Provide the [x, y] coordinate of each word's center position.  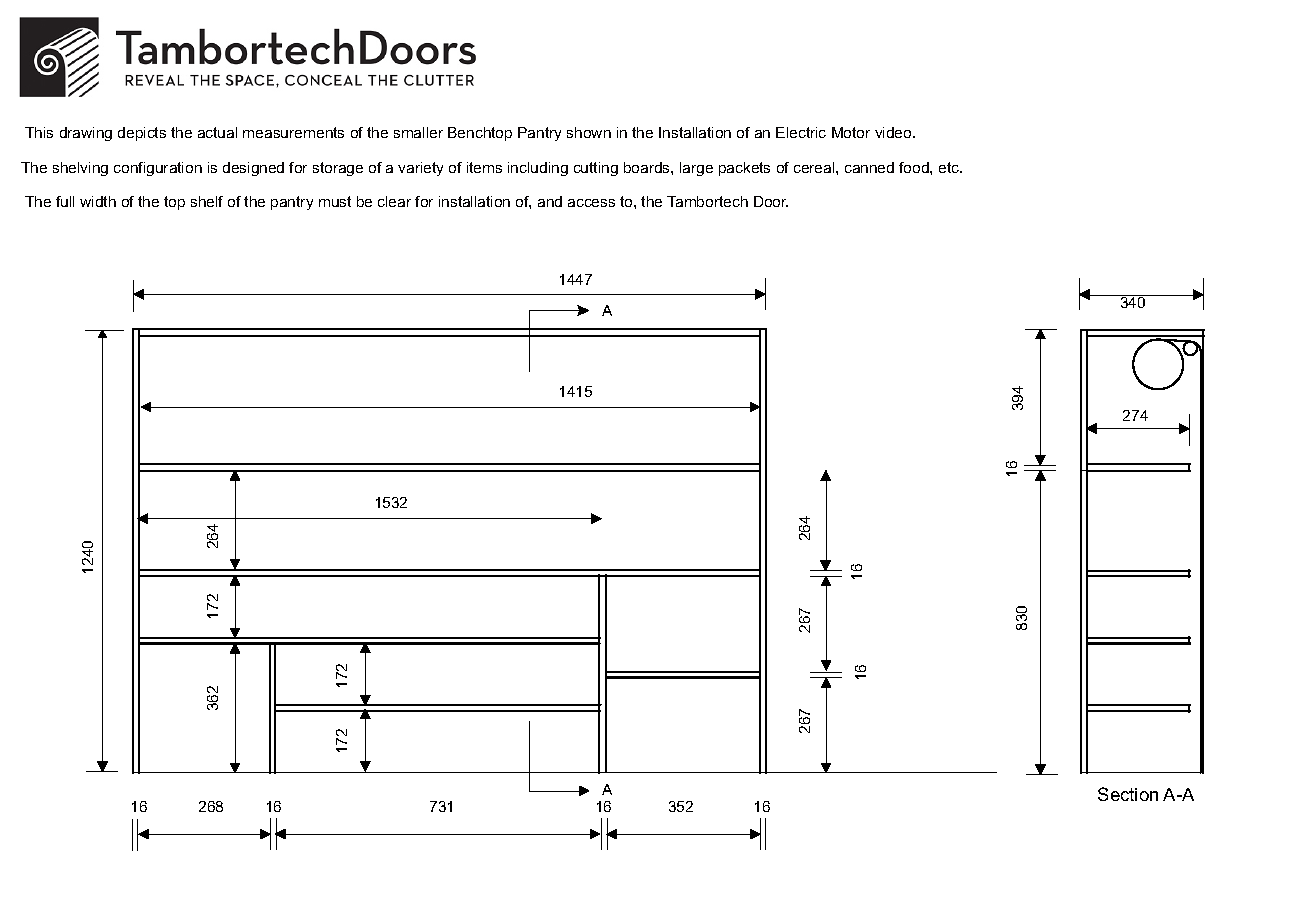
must [335, 201]
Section [1128, 794]
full [65, 201]
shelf [207, 201]
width [98, 201]
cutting [596, 169]
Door [771, 201]
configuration [158, 169]
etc [950, 167]
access [591, 203]
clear [394, 201]
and [550, 201]
